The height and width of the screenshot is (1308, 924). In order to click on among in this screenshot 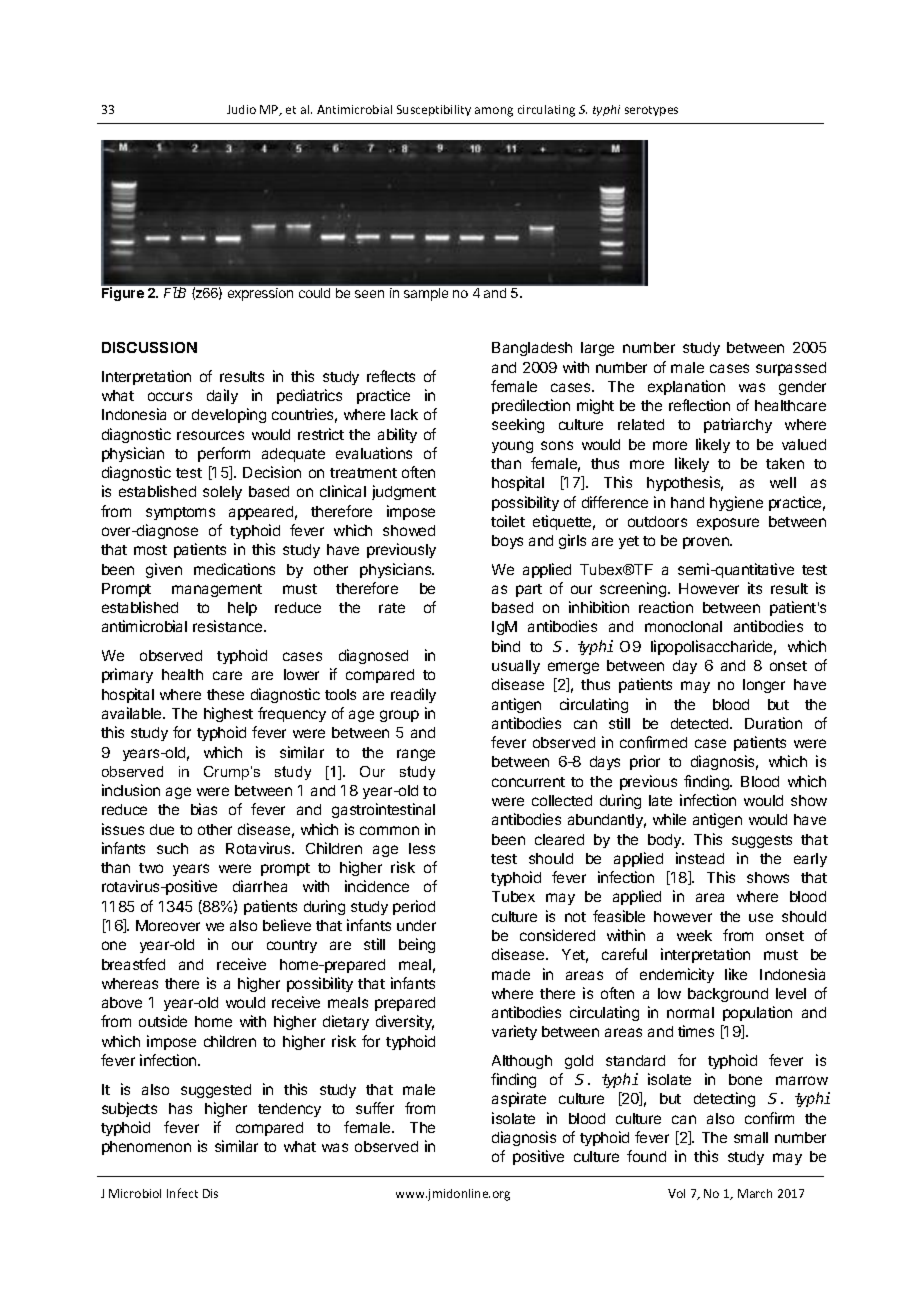, I will do `click(494, 112)`.
